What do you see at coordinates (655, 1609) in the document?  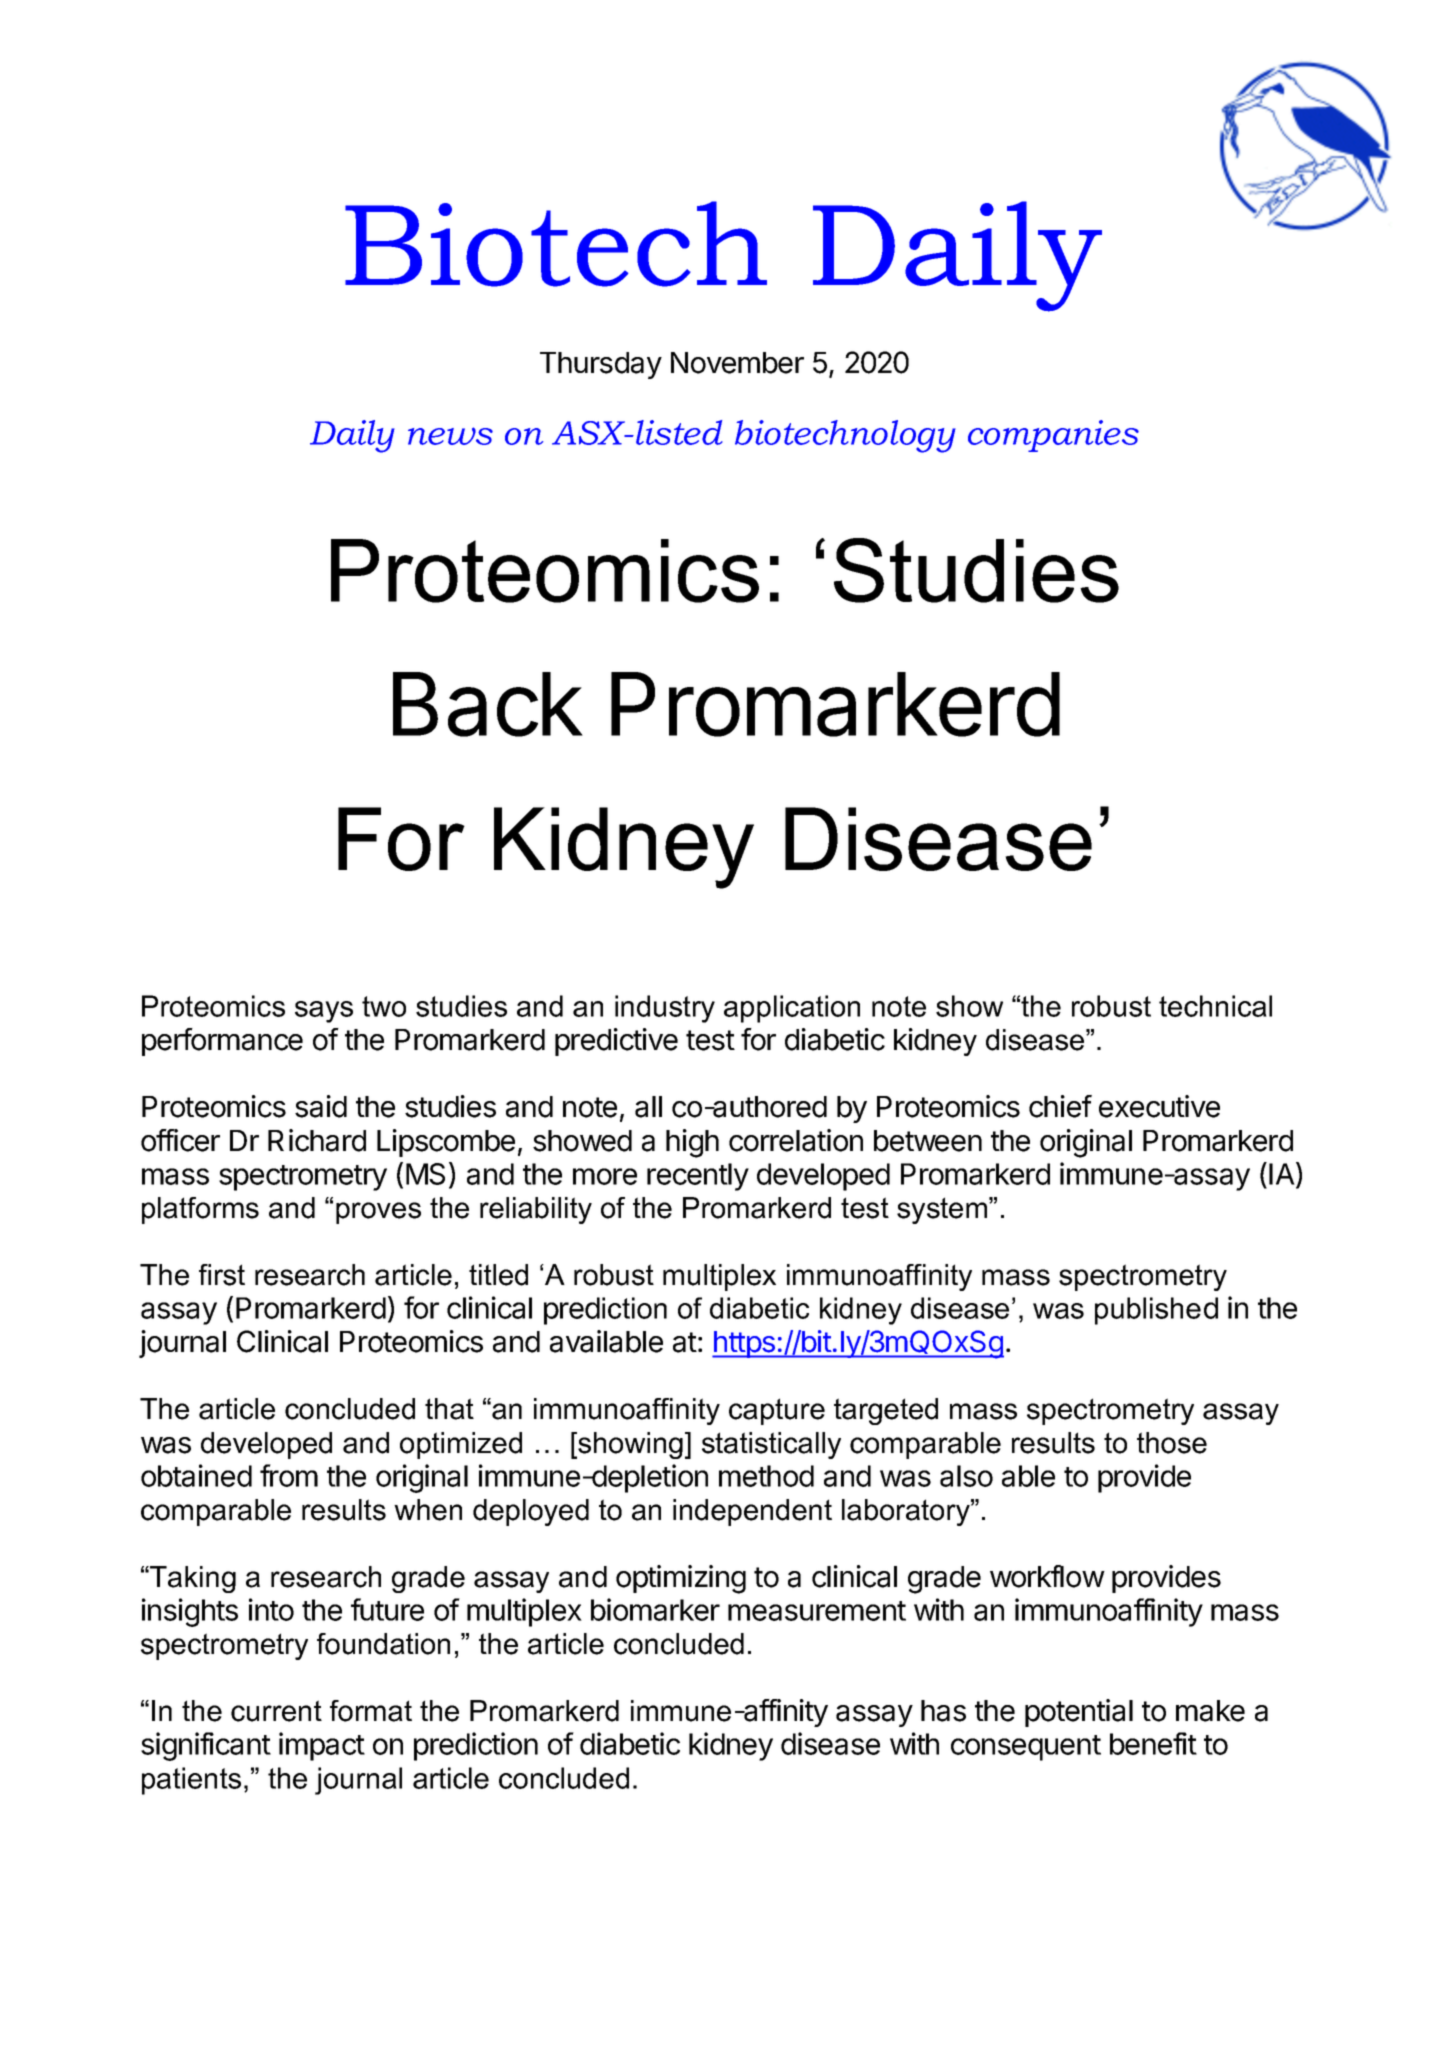 I see `biomarker` at bounding box center [655, 1609].
